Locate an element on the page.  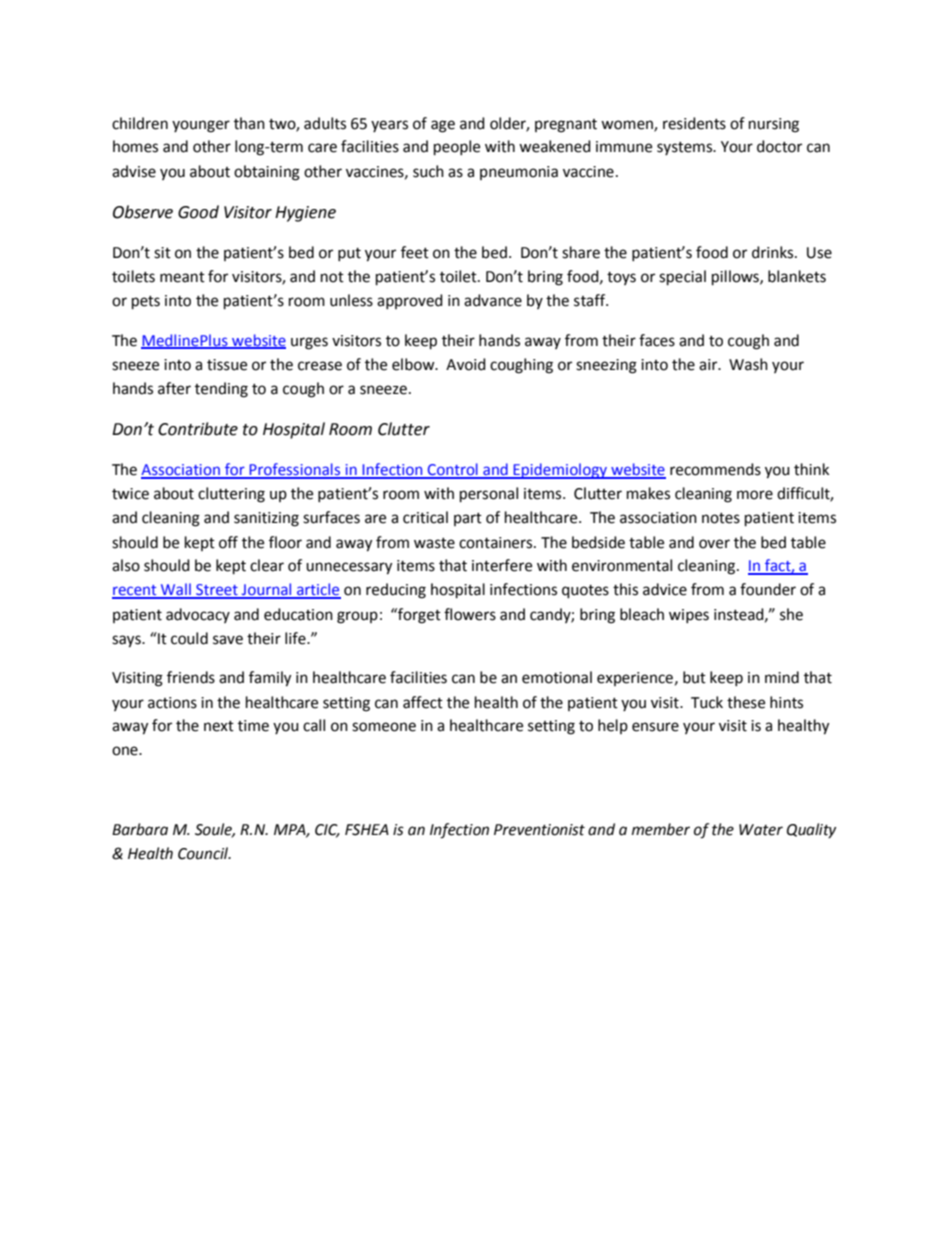
founder is located at coordinates (768, 589).
